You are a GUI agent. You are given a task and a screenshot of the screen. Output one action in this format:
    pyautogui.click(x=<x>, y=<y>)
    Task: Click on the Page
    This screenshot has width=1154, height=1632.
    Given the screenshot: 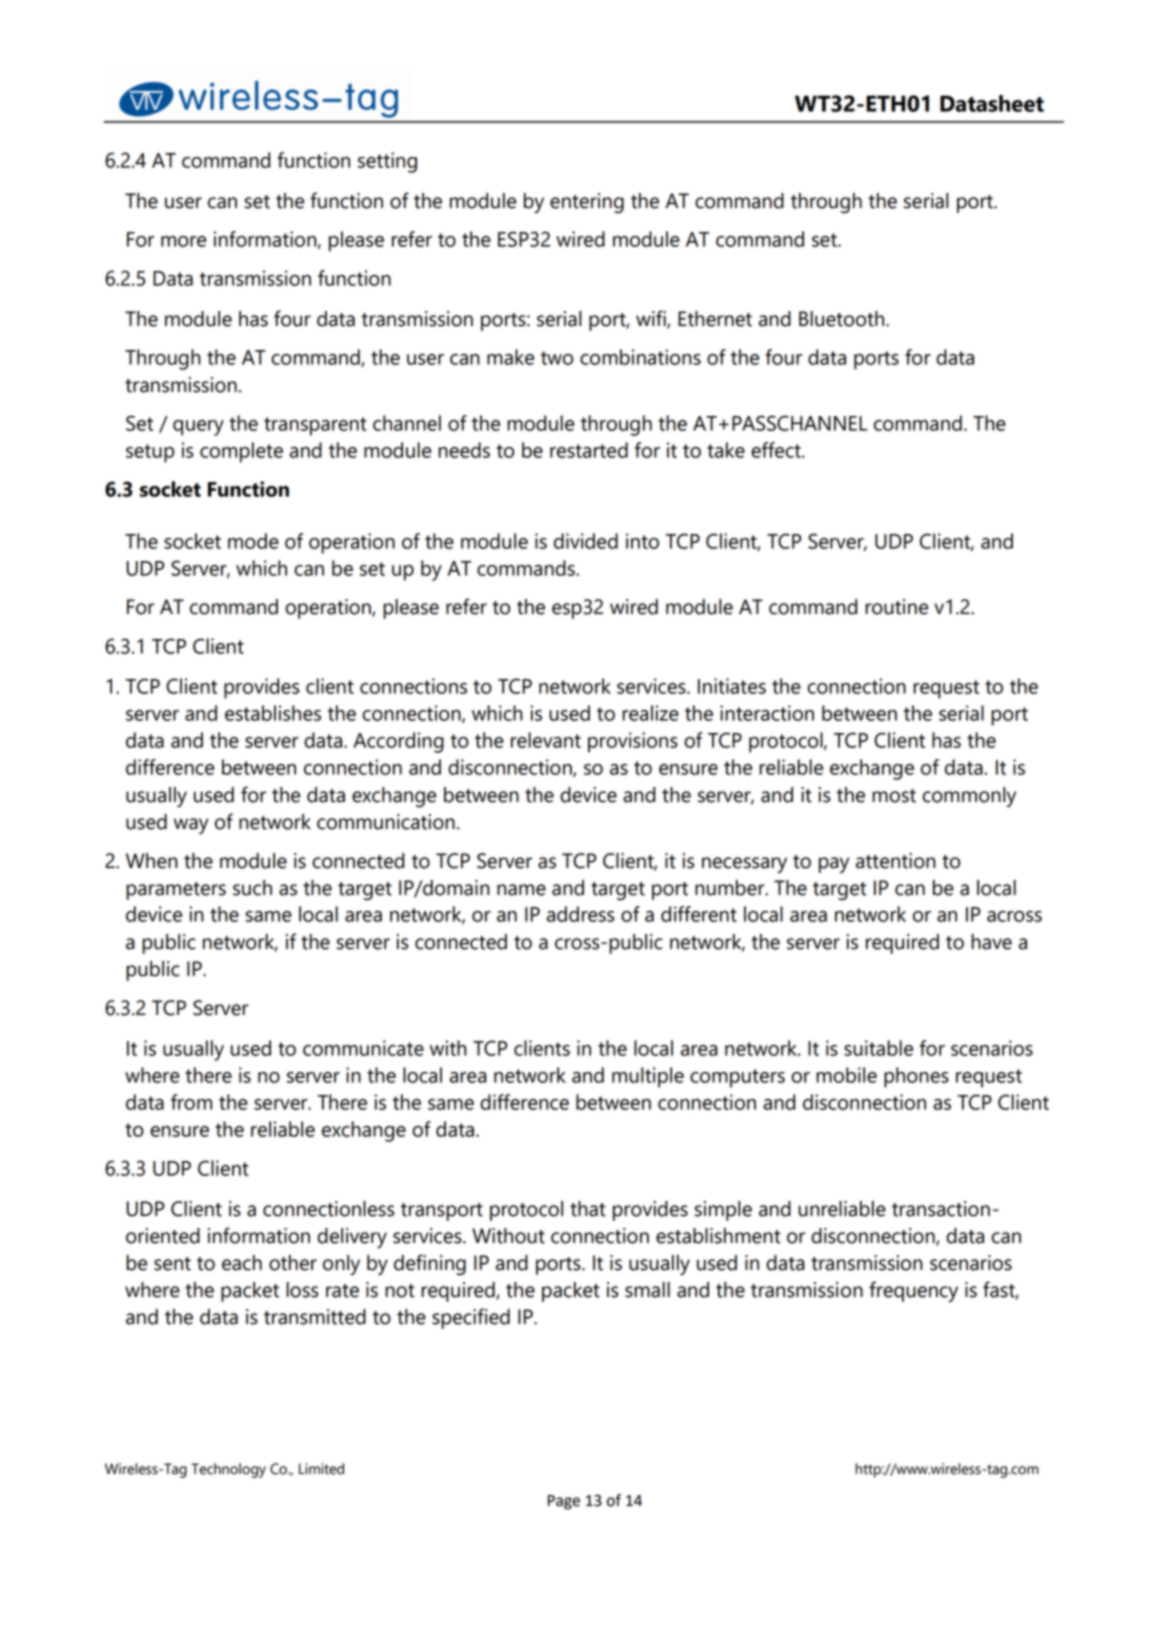 What is the action you would take?
    pyautogui.click(x=564, y=1502)
